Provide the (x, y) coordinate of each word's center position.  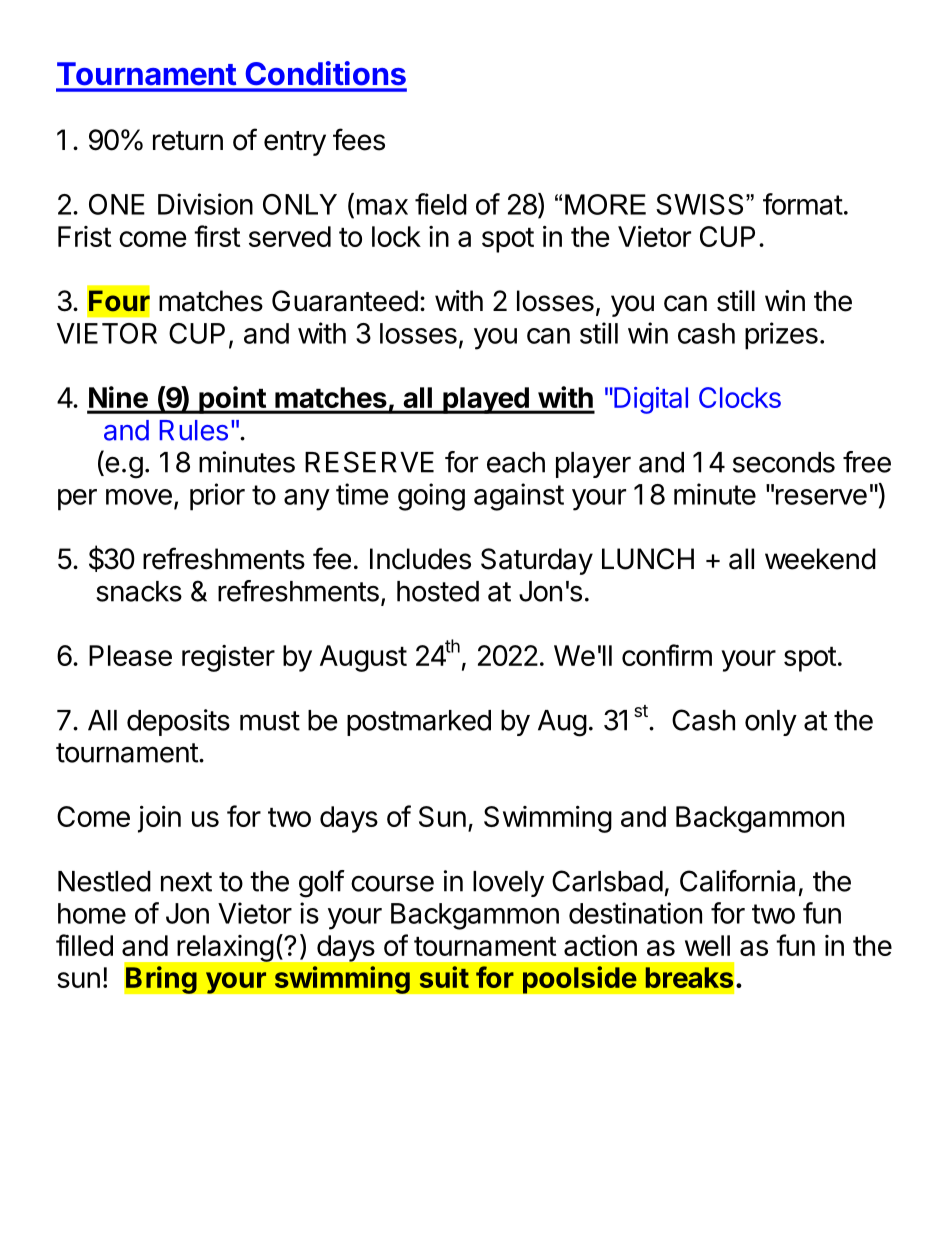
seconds (784, 462)
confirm (667, 655)
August (363, 658)
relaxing (225, 948)
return (188, 141)
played (486, 400)
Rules (194, 430)
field (441, 204)
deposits (178, 722)
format (803, 204)
